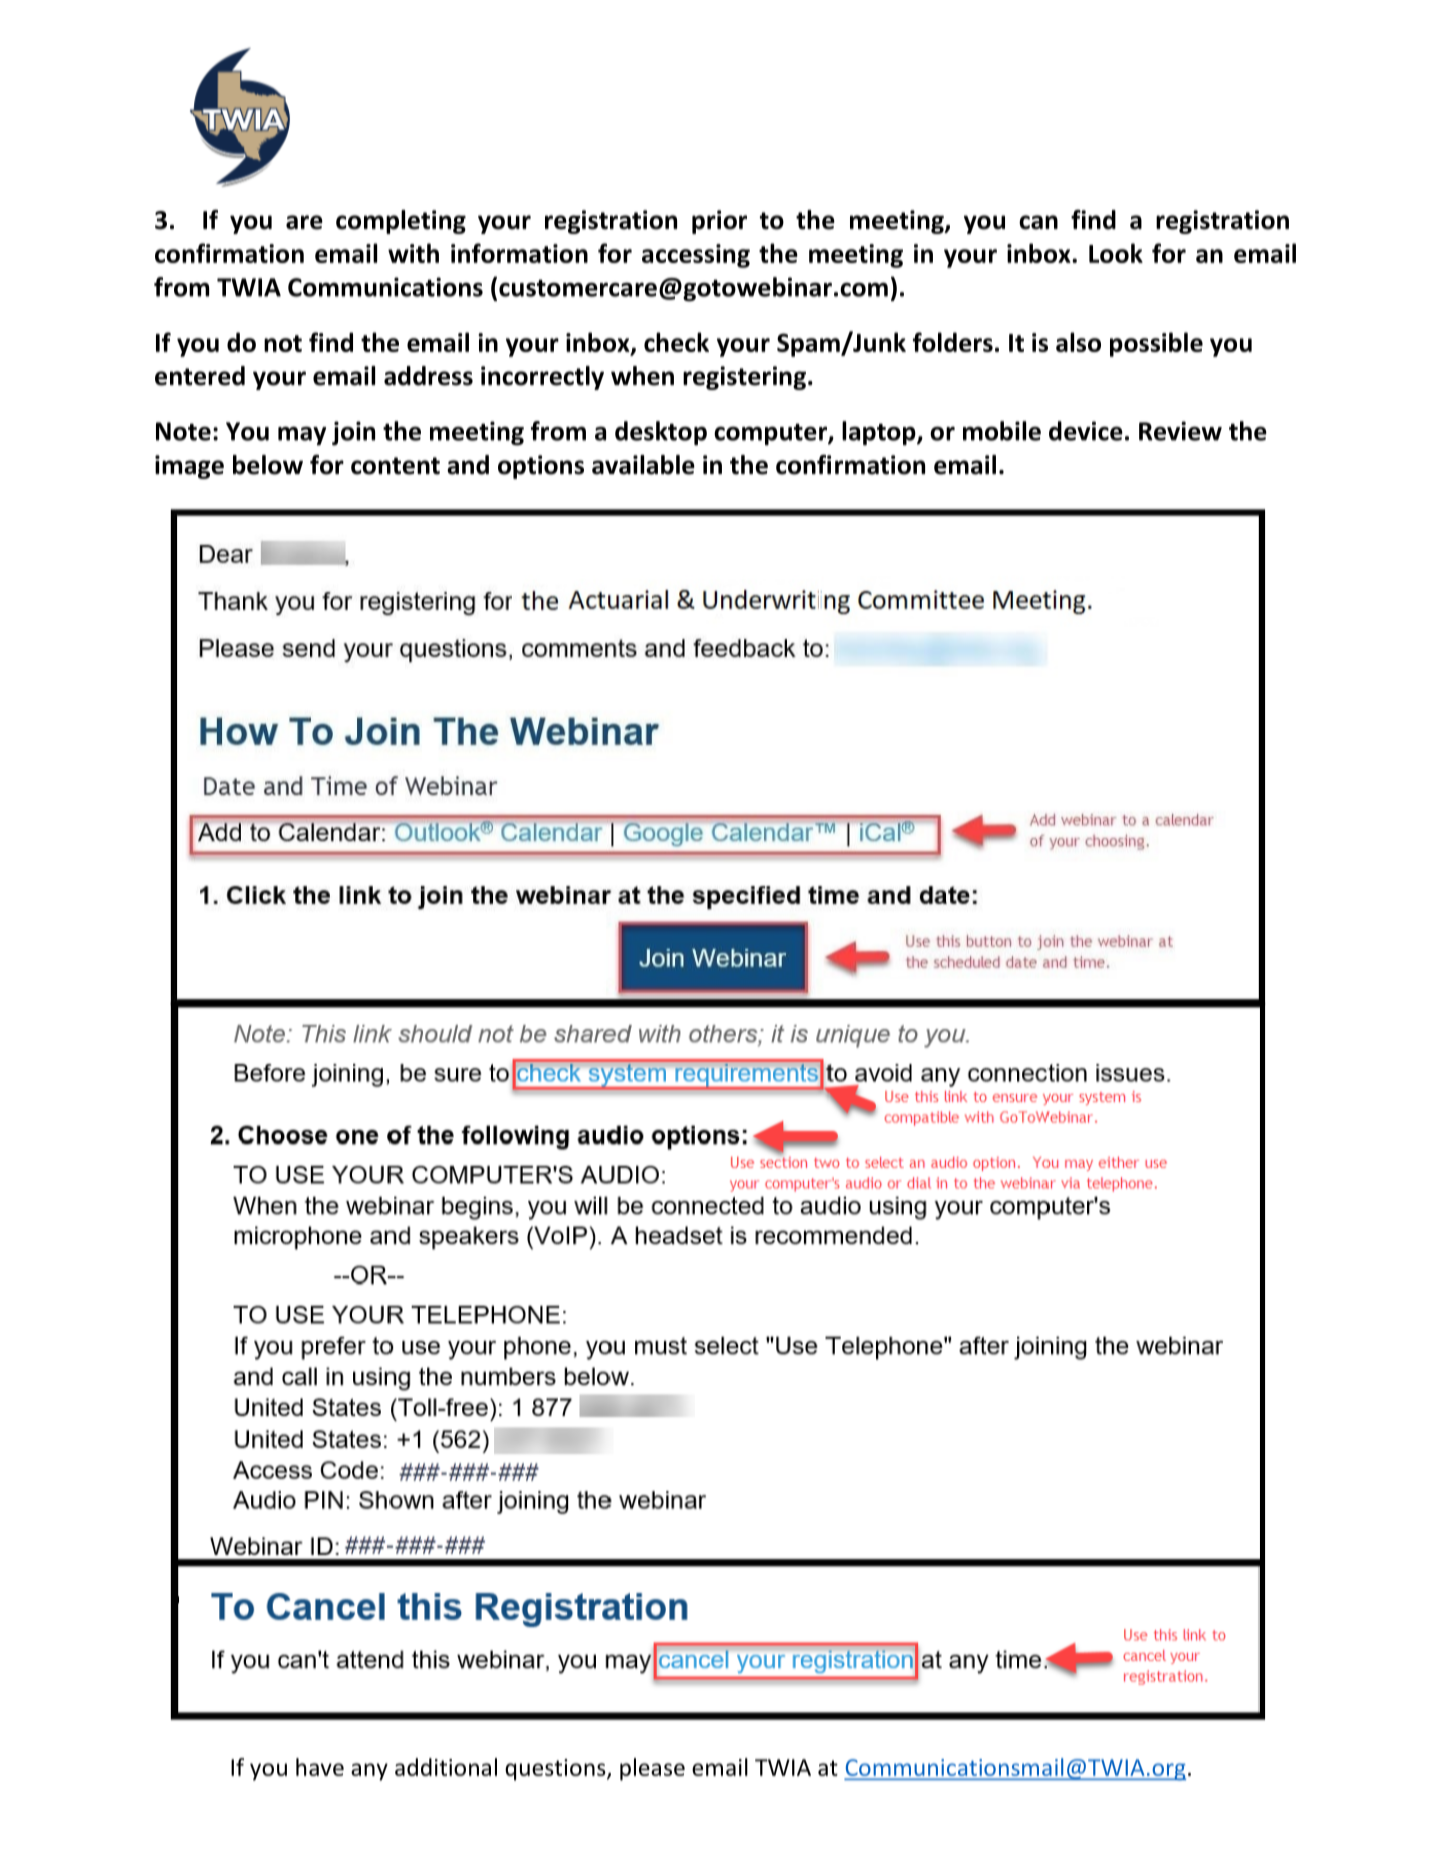 Image resolution: width=1431 pixels, height=1852 pixels. Describe the element at coordinates (268, 465) in the screenshot. I see `below` at that location.
